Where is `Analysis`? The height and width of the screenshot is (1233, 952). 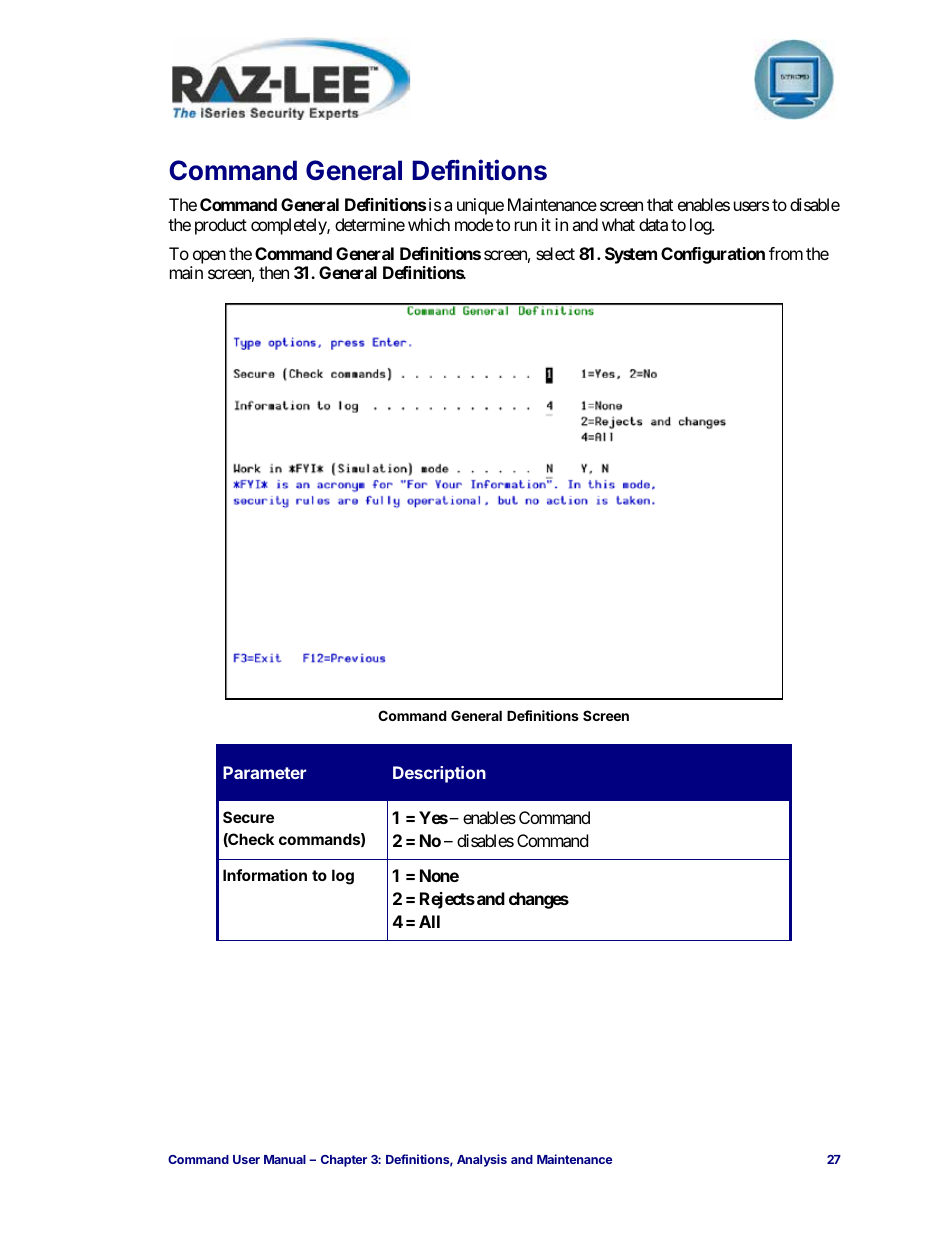
Analysis is located at coordinates (482, 1160).
